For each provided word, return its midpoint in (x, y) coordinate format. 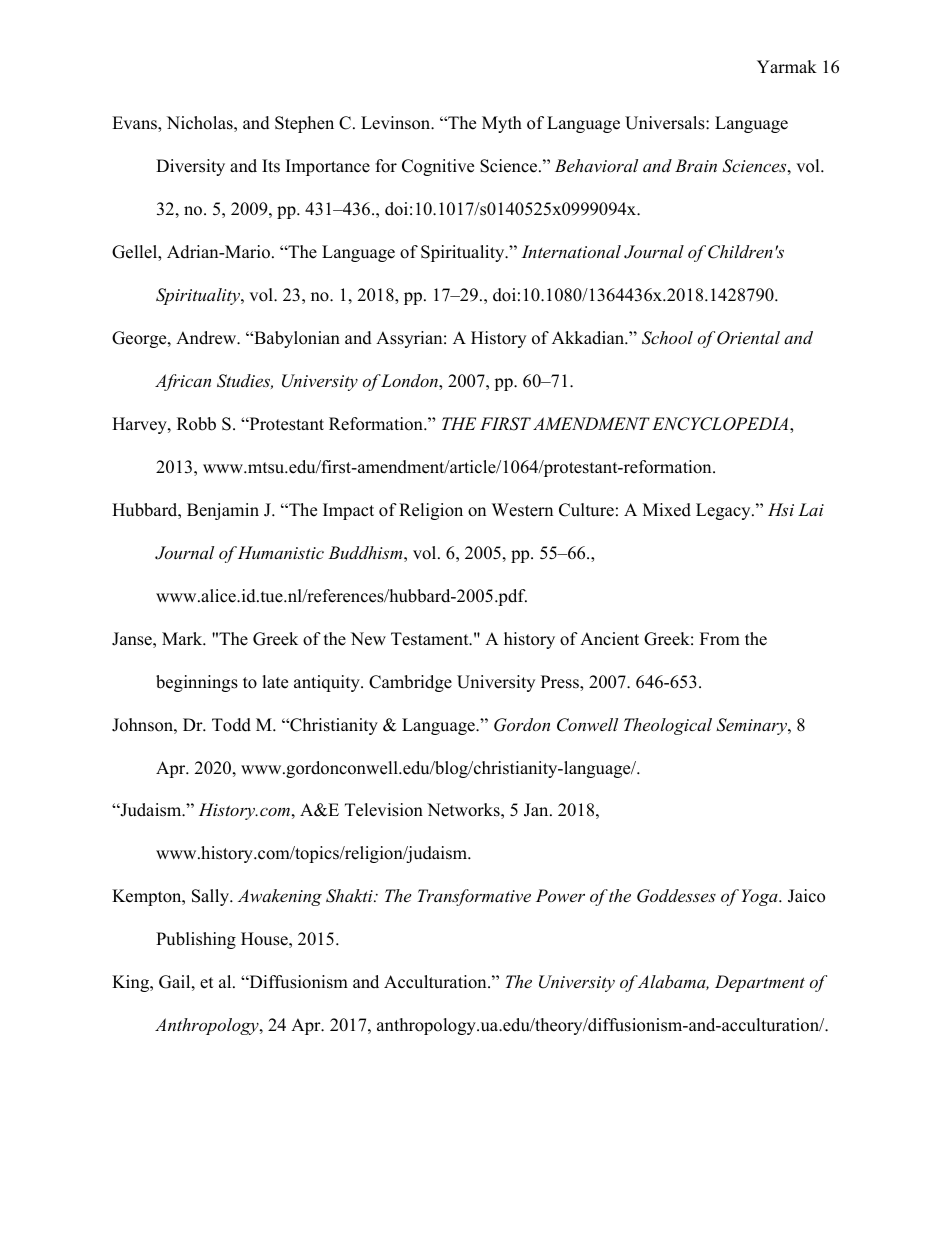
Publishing (196, 940)
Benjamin (223, 511)
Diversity (190, 167)
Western (522, 510)
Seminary (752, 726)
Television (384, 810)
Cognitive (438, 167)
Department (760, 983)
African (183, 382)
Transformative (474, 897)
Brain (696, 165)
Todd (231, 725)
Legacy (723, 511)
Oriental (748, 338)
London (410, 382)
